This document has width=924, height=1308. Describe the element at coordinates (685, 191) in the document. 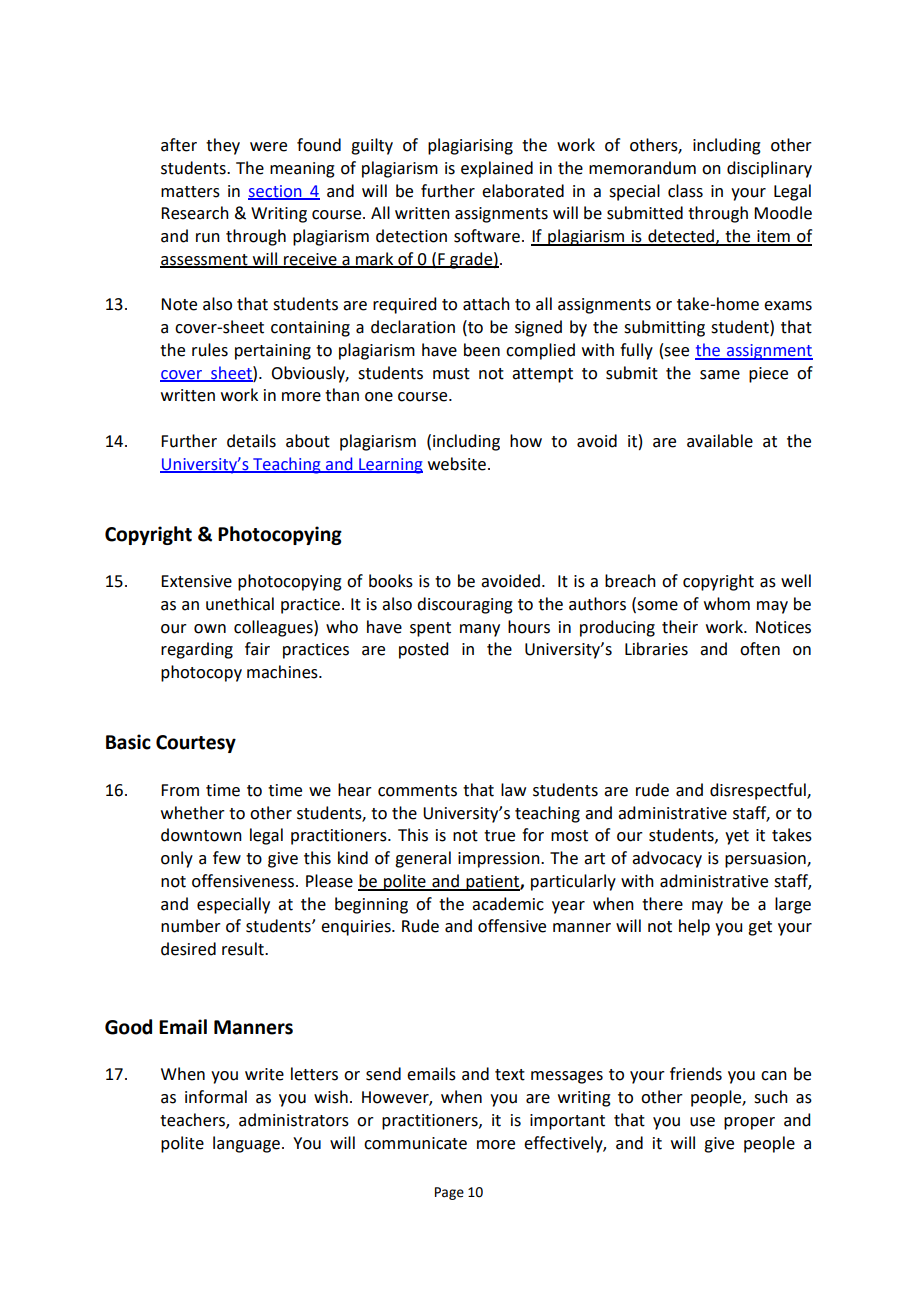

I see `class` at that location.
